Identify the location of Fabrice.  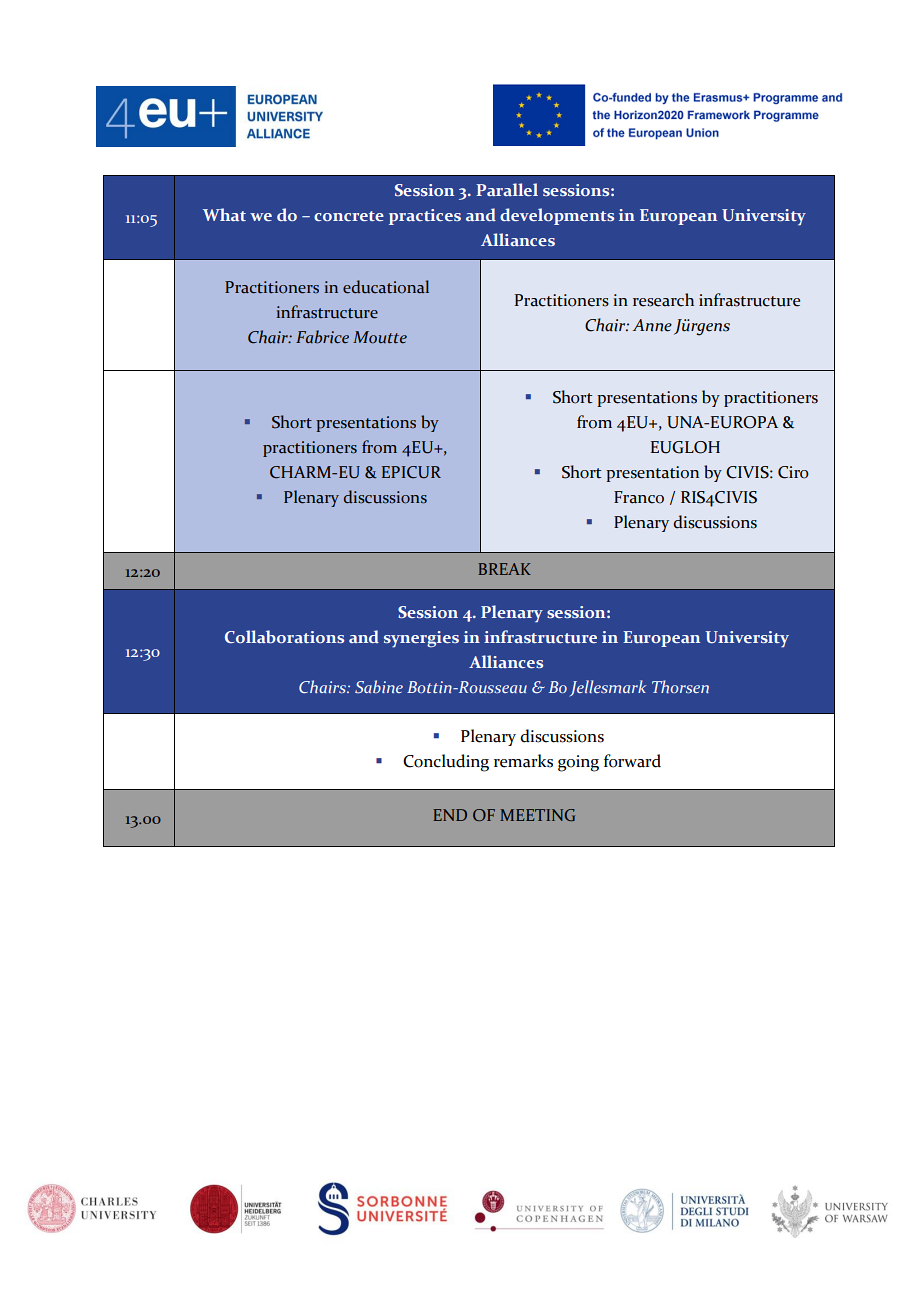
(322, 337).
